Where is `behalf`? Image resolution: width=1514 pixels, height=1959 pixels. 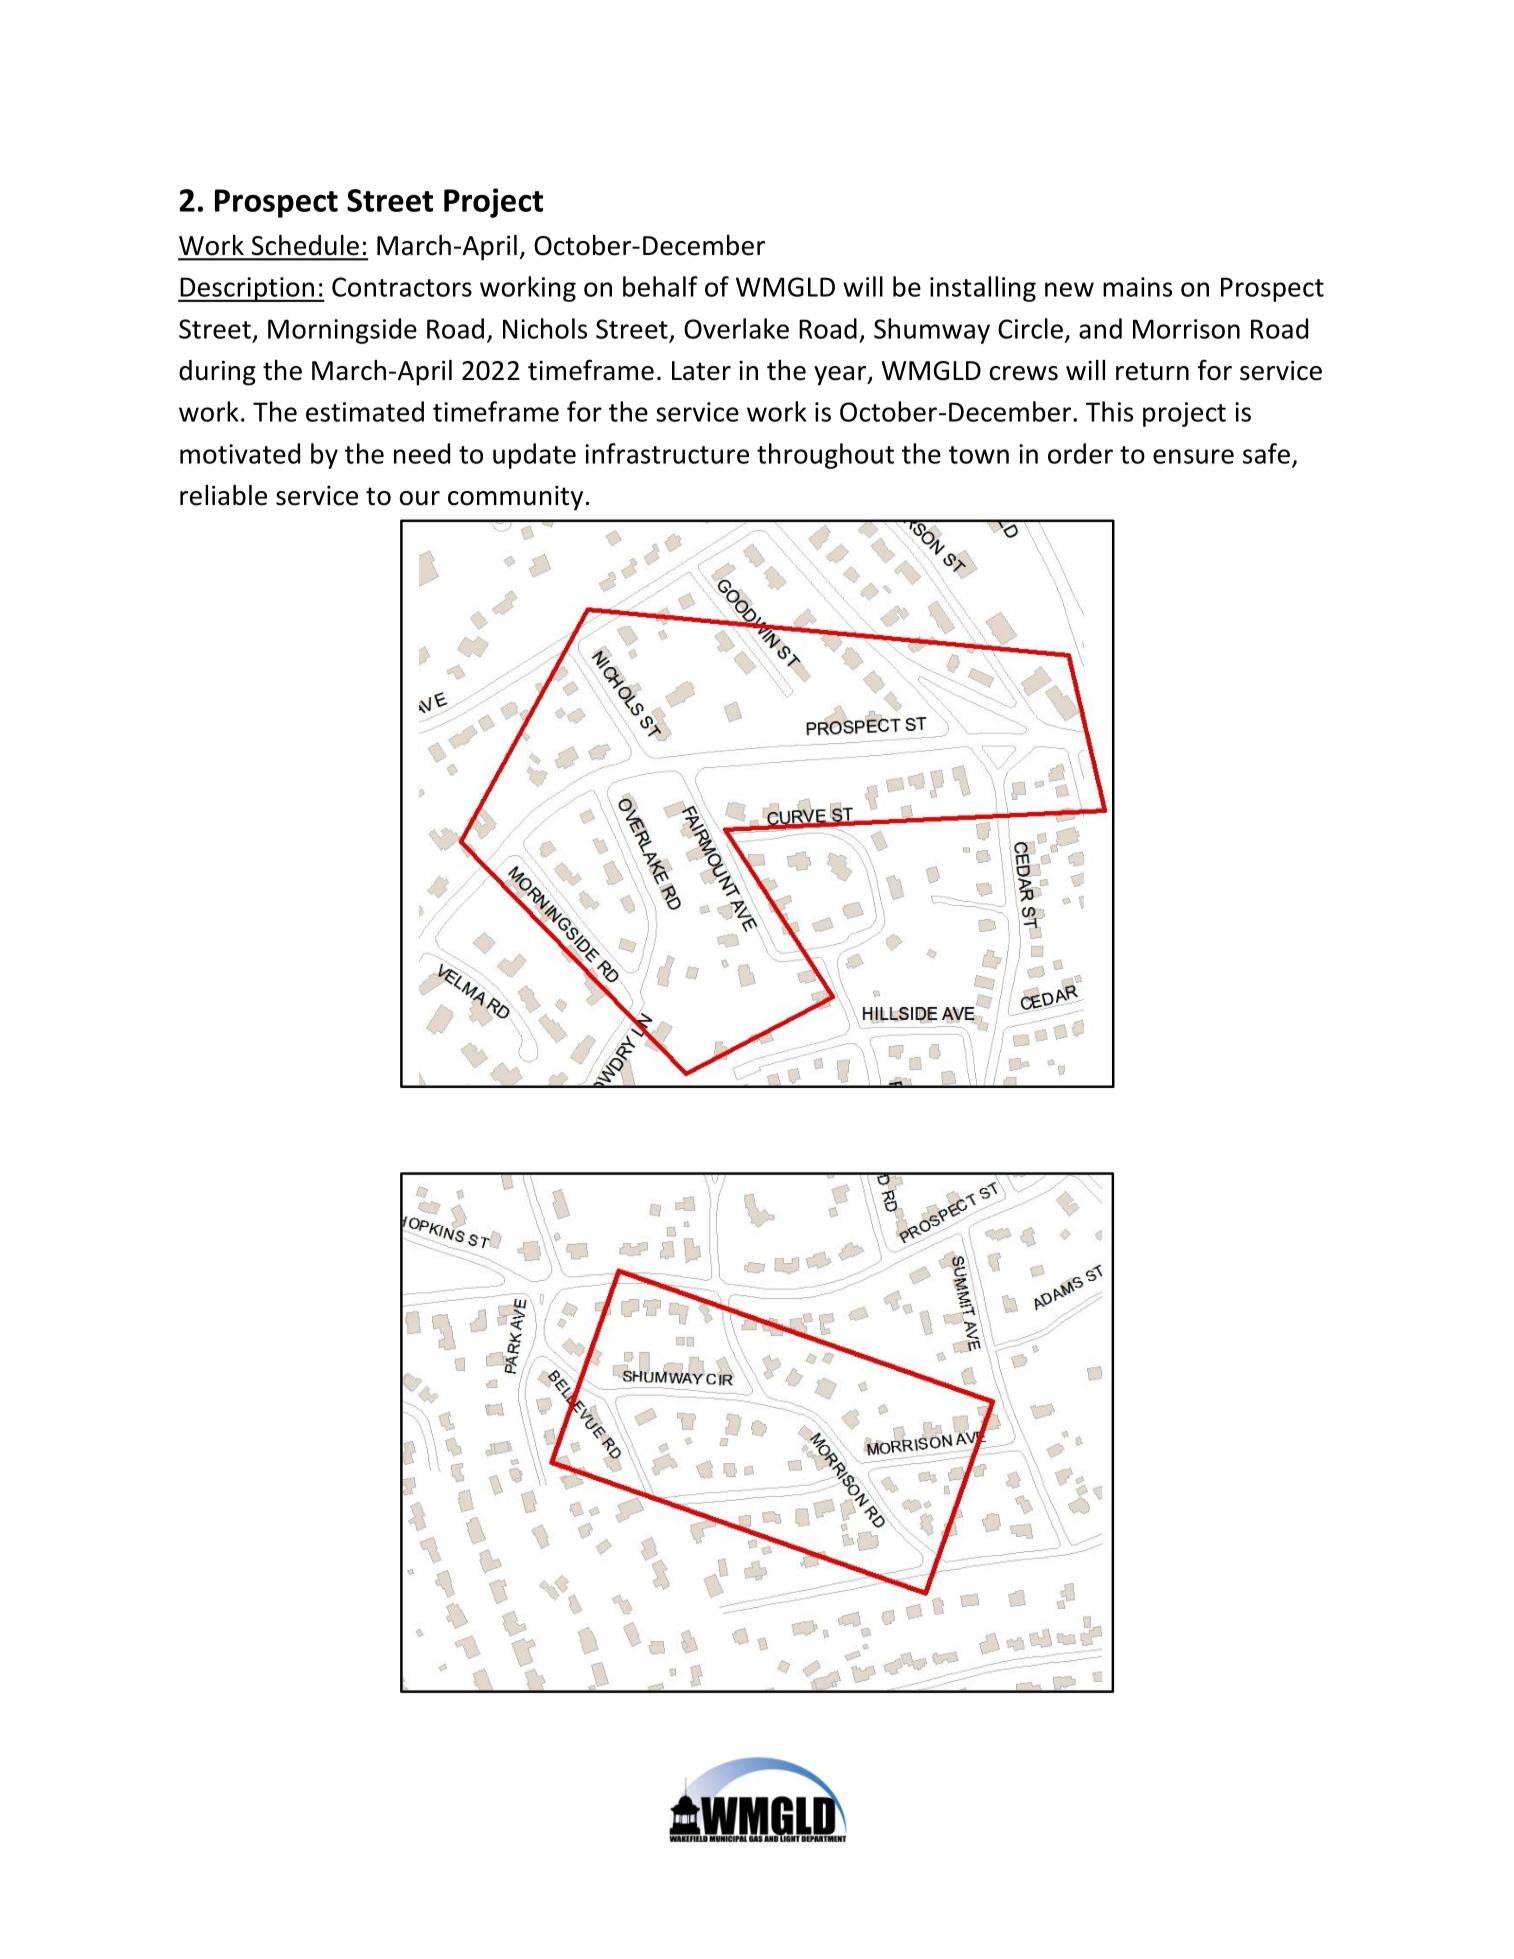
behalf is located at coordinates (660, 286).
